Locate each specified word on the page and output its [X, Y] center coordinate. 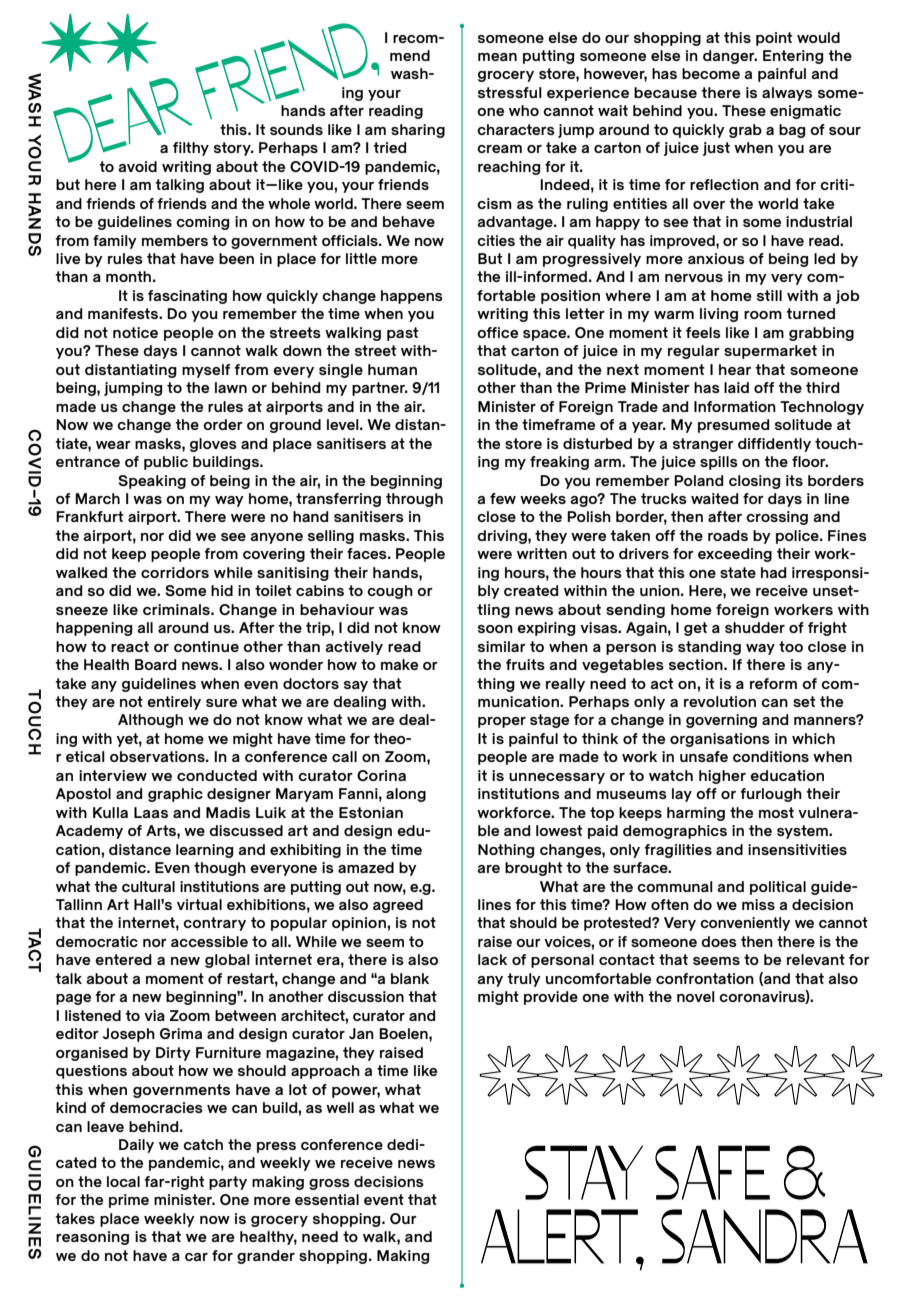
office [497, 332]
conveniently [745, 924]
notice [135, 332]
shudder [755, 627]
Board [156, 664]
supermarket [770, 352]
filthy [191, 149]
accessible [209, 941]
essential [327, 1199]
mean [497, 57]
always [787, 94]
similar [502, 646]
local [123, 1181]
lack [492, 959]
